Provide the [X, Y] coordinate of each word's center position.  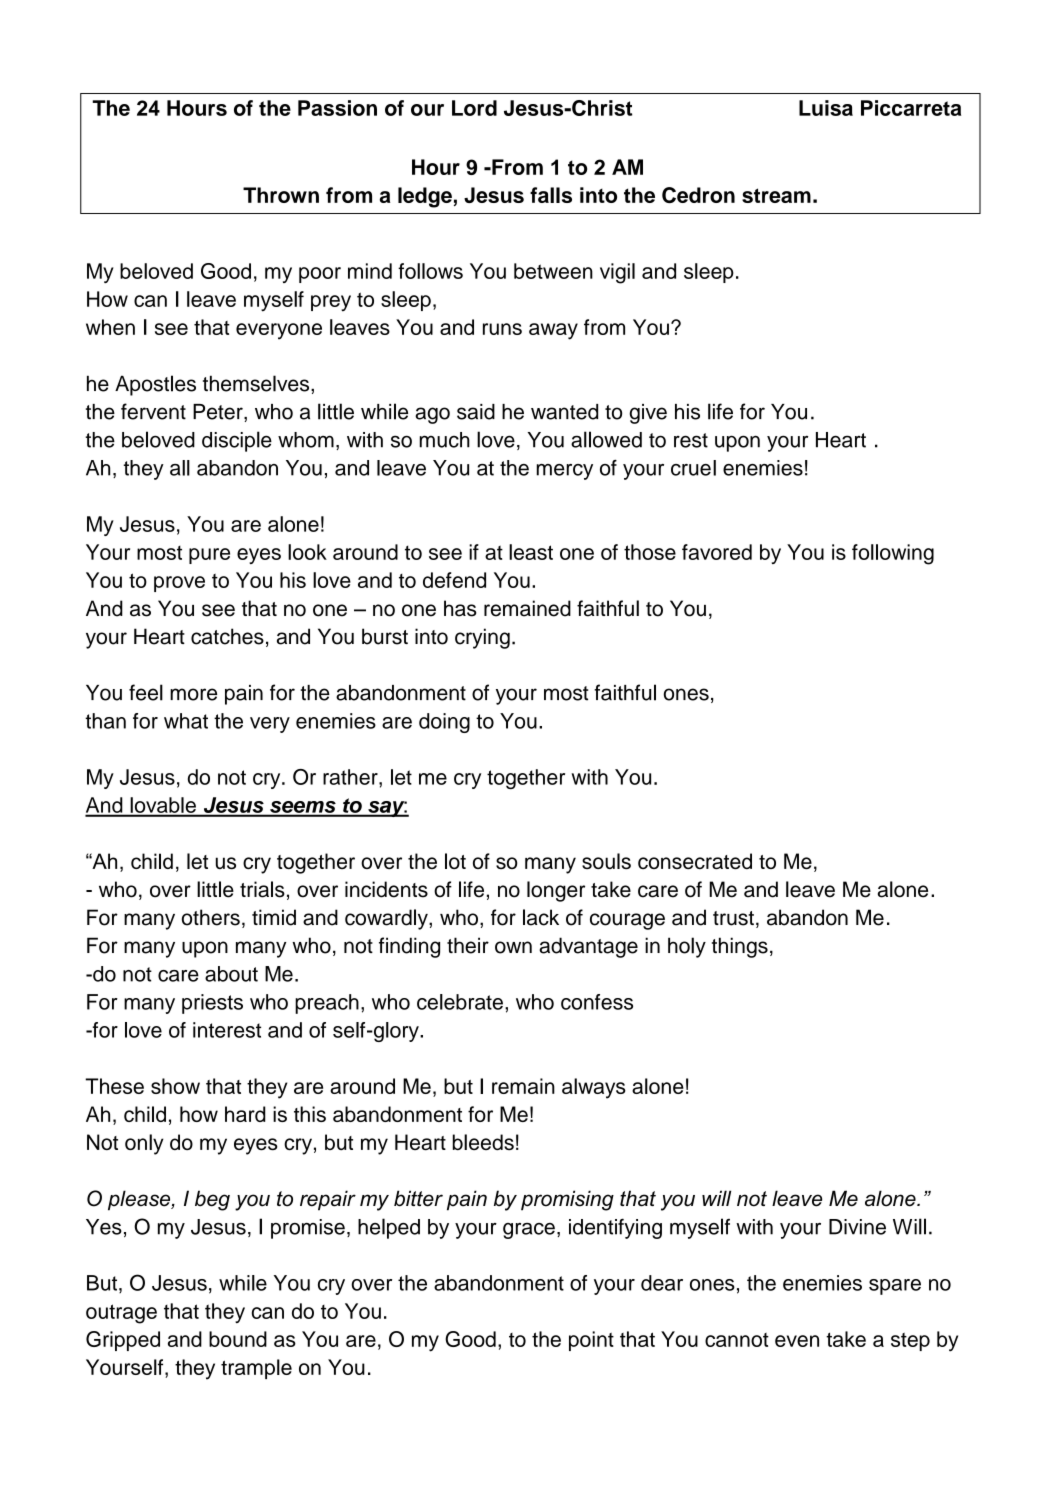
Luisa [826, 108]
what [186, 721]
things [740, 947]
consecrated [695, 861]
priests [212, 1004]
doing [444, 723]
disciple [237, 441]
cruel [693, 468]
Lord [474, 108]
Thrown [281, 195]
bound [238, 1339]
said [476, 412]
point [591, 1341]
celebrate [460, 1002]
